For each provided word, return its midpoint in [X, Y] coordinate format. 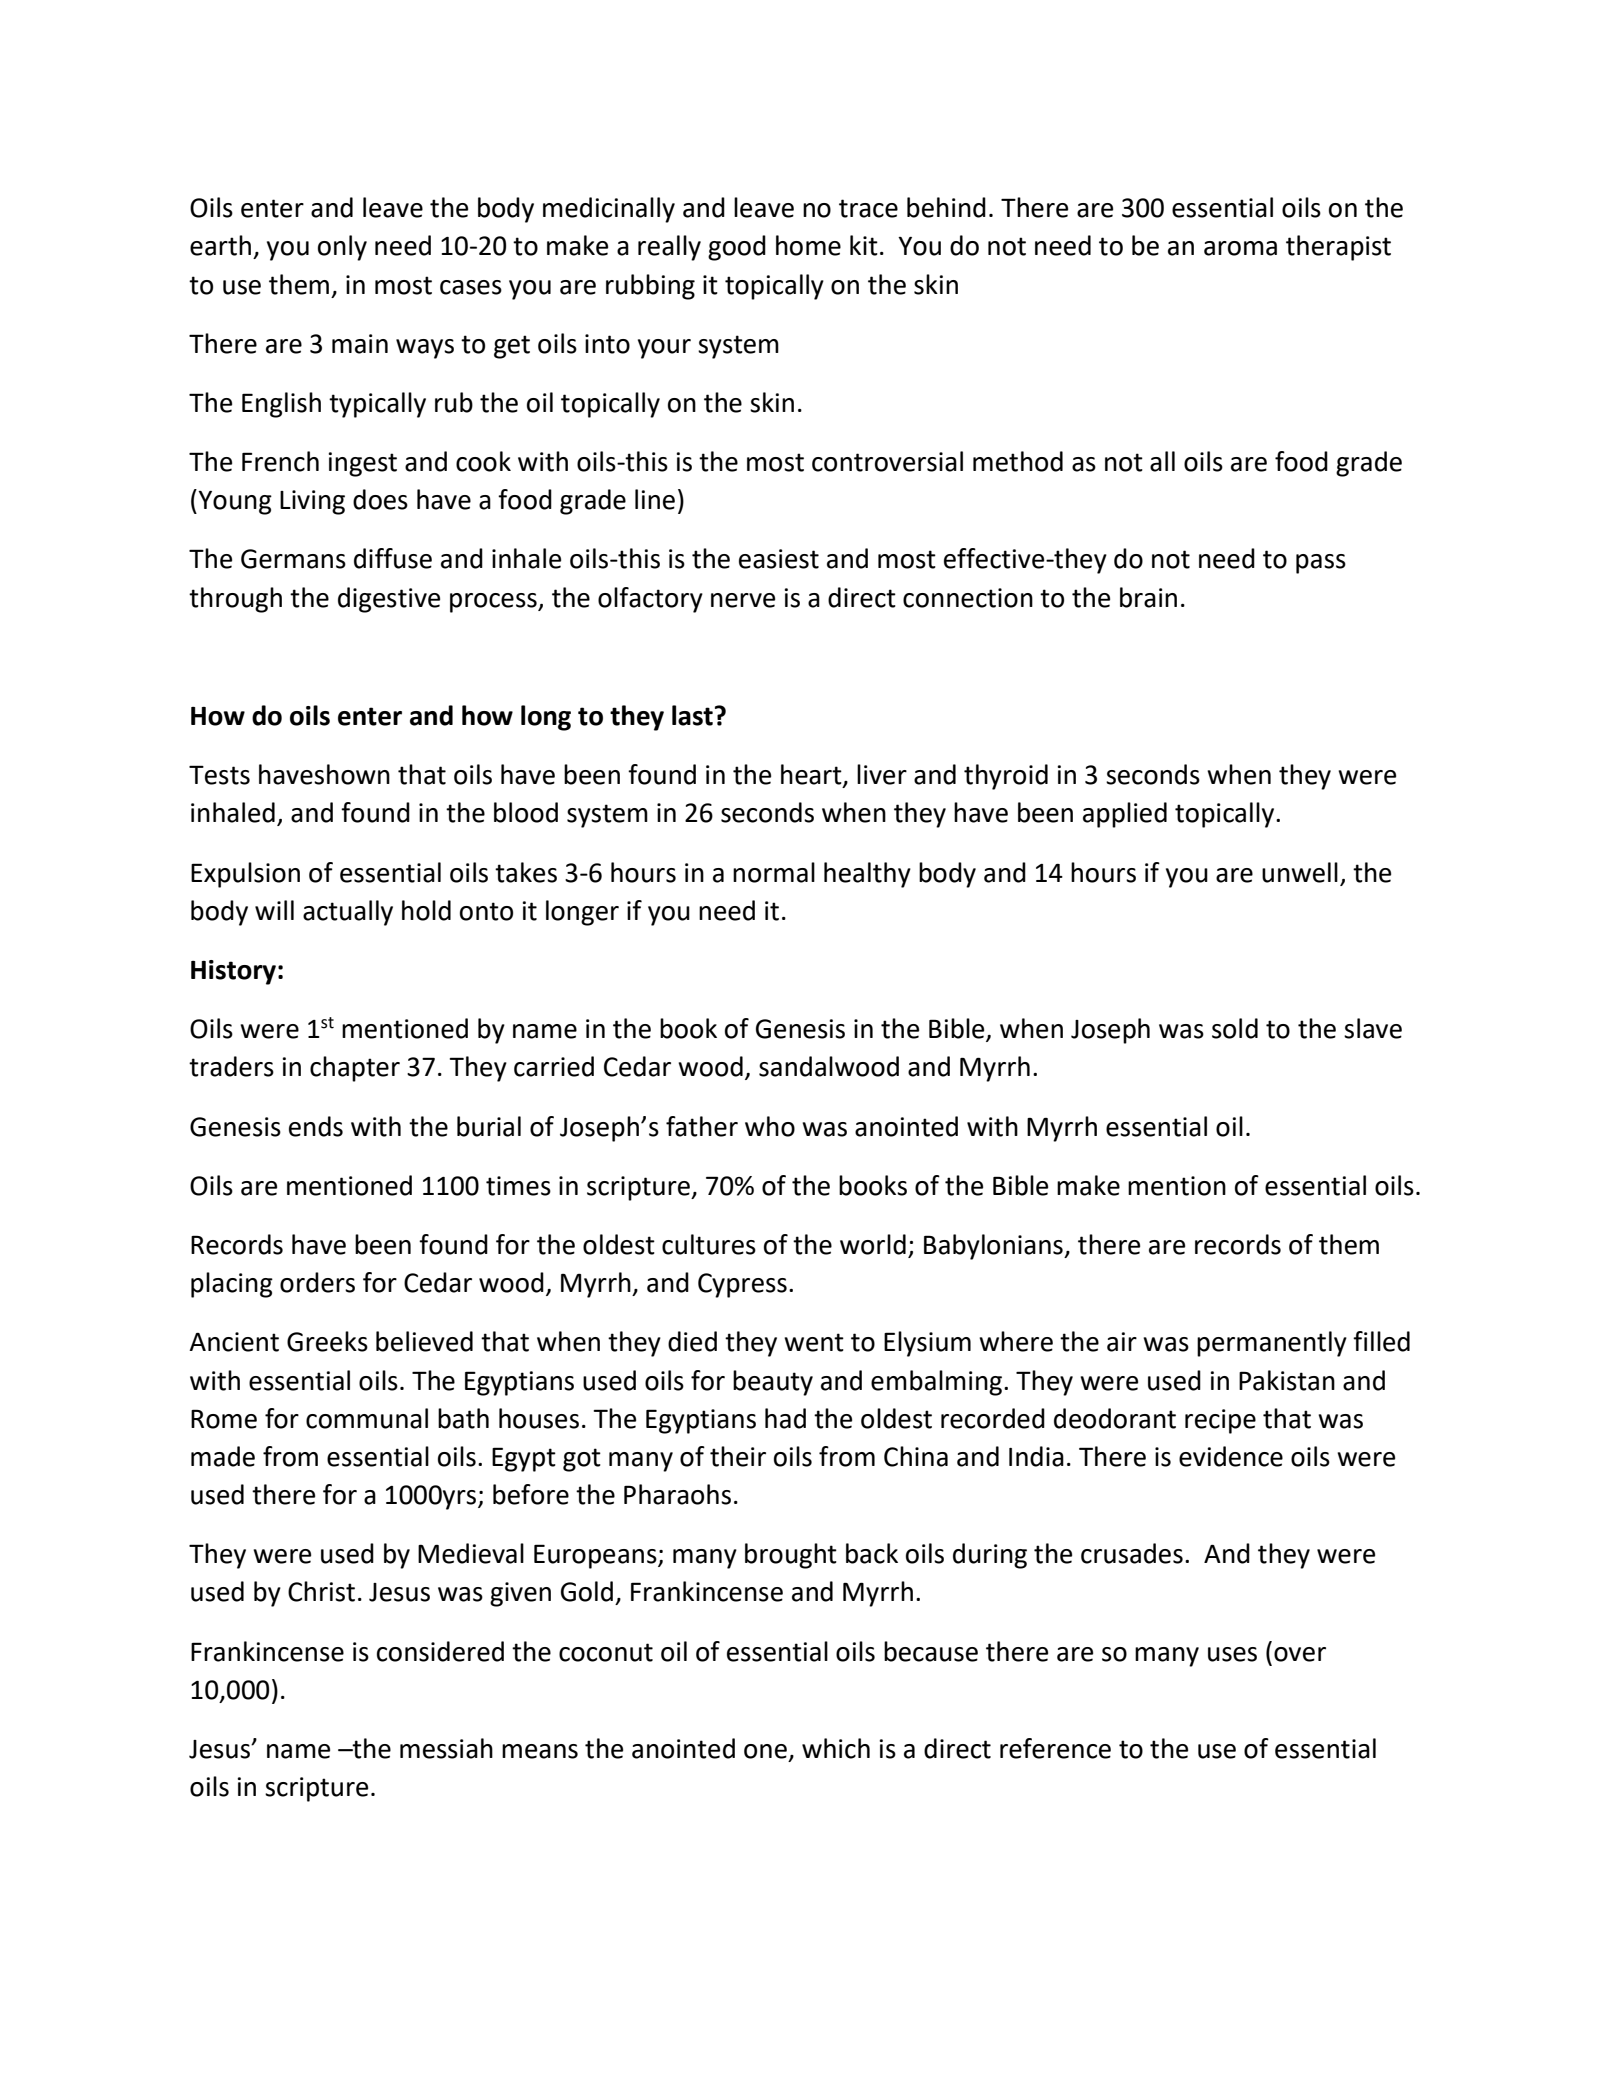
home [808, 245]
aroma [1240, 248]
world [873, 1244]
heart [812, 775]
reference [1055, 1748]
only [342, 248]
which [836, 1748]
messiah [446, 1748]
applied [1125, 815]
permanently [1272, 1344]
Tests [219, 775]
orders [317, 1282]
